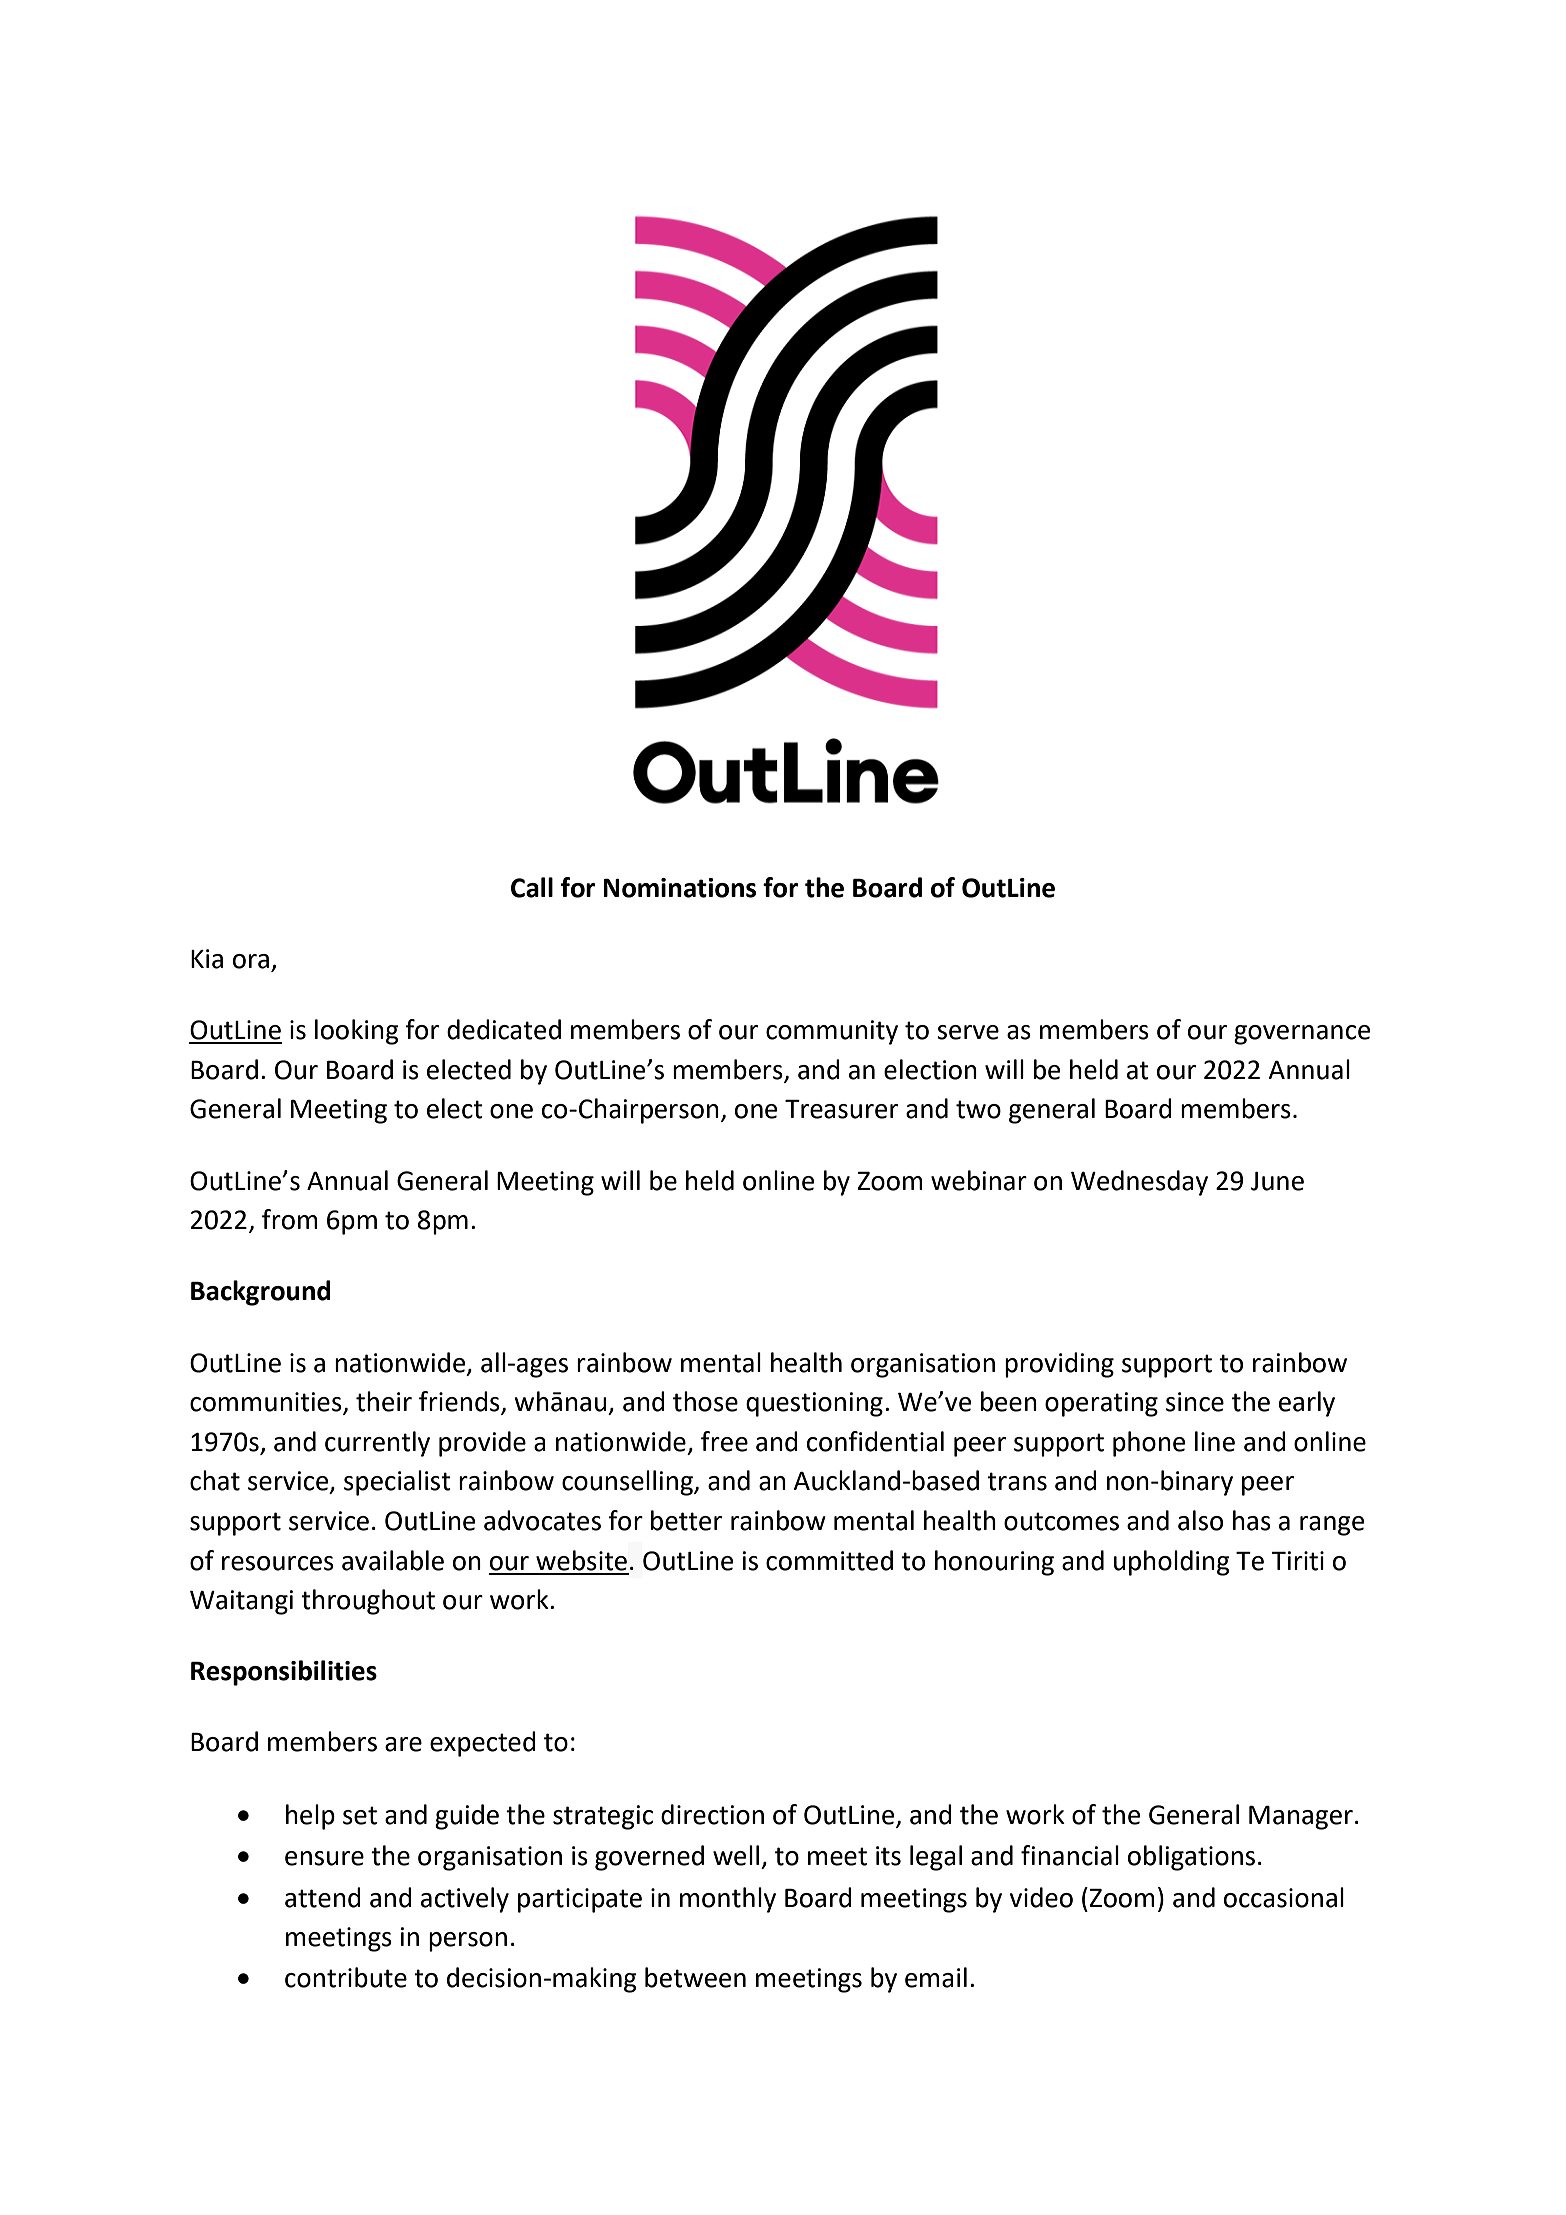 This screenshot has width=1566, height=2215. What do you see at coordinates (252, 962) in the screenshot?
I see `ora` at bounding box center [252, 962].
